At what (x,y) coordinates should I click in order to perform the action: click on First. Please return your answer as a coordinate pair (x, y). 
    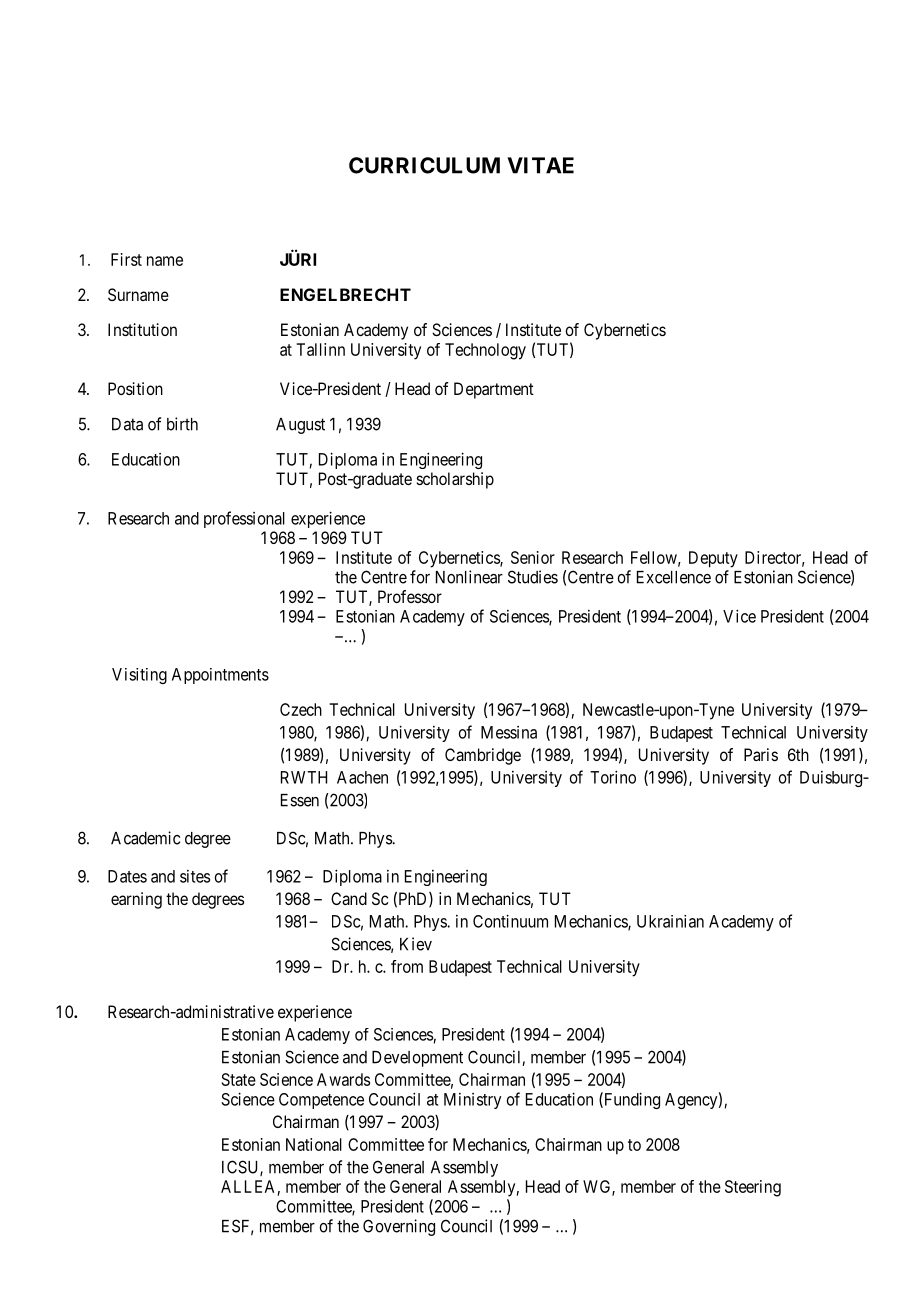
    Looking at the image, I should click on (126, 259).
